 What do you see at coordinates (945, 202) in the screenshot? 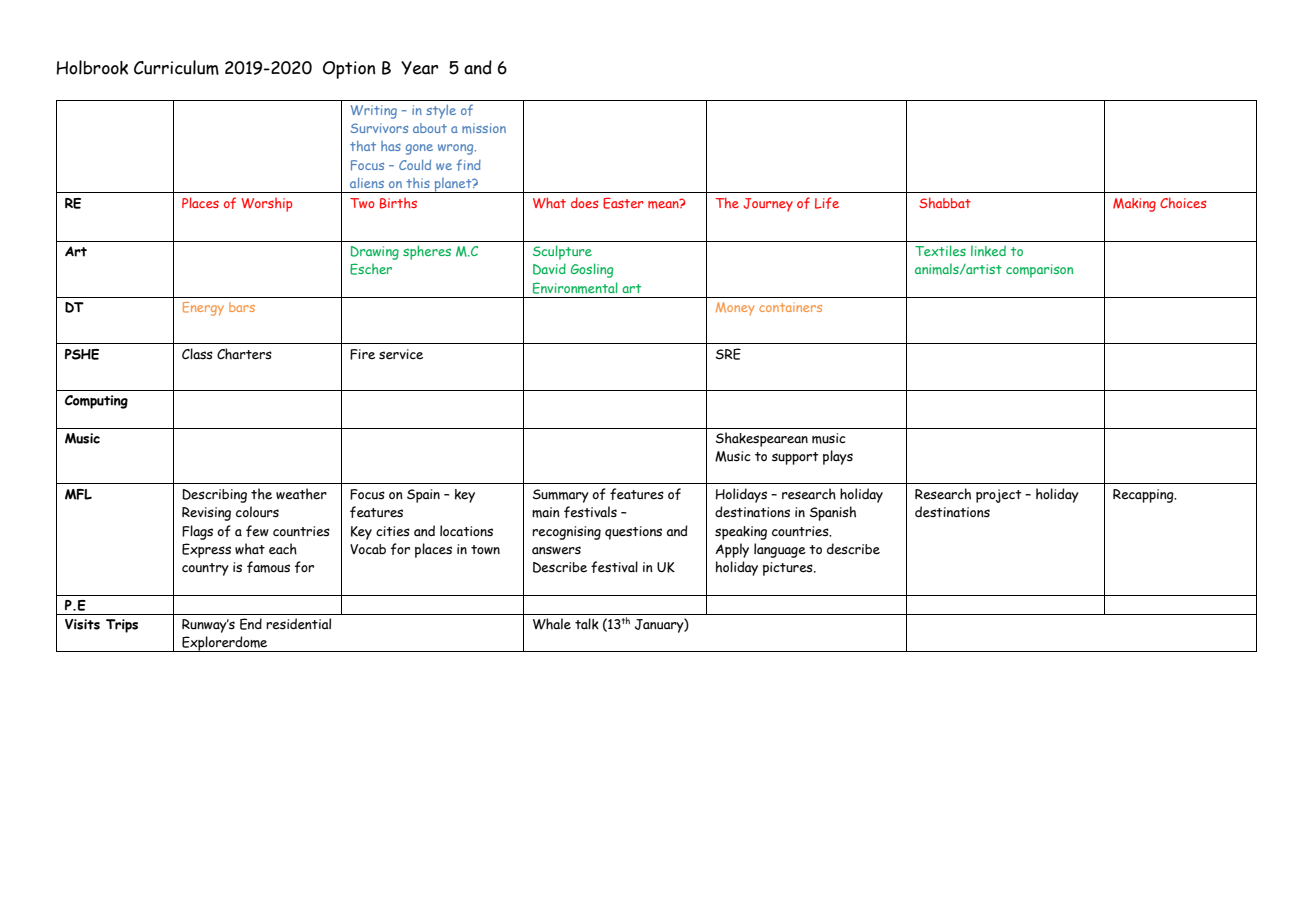
I see `Shabbat` at bounding box center [945, 202].
